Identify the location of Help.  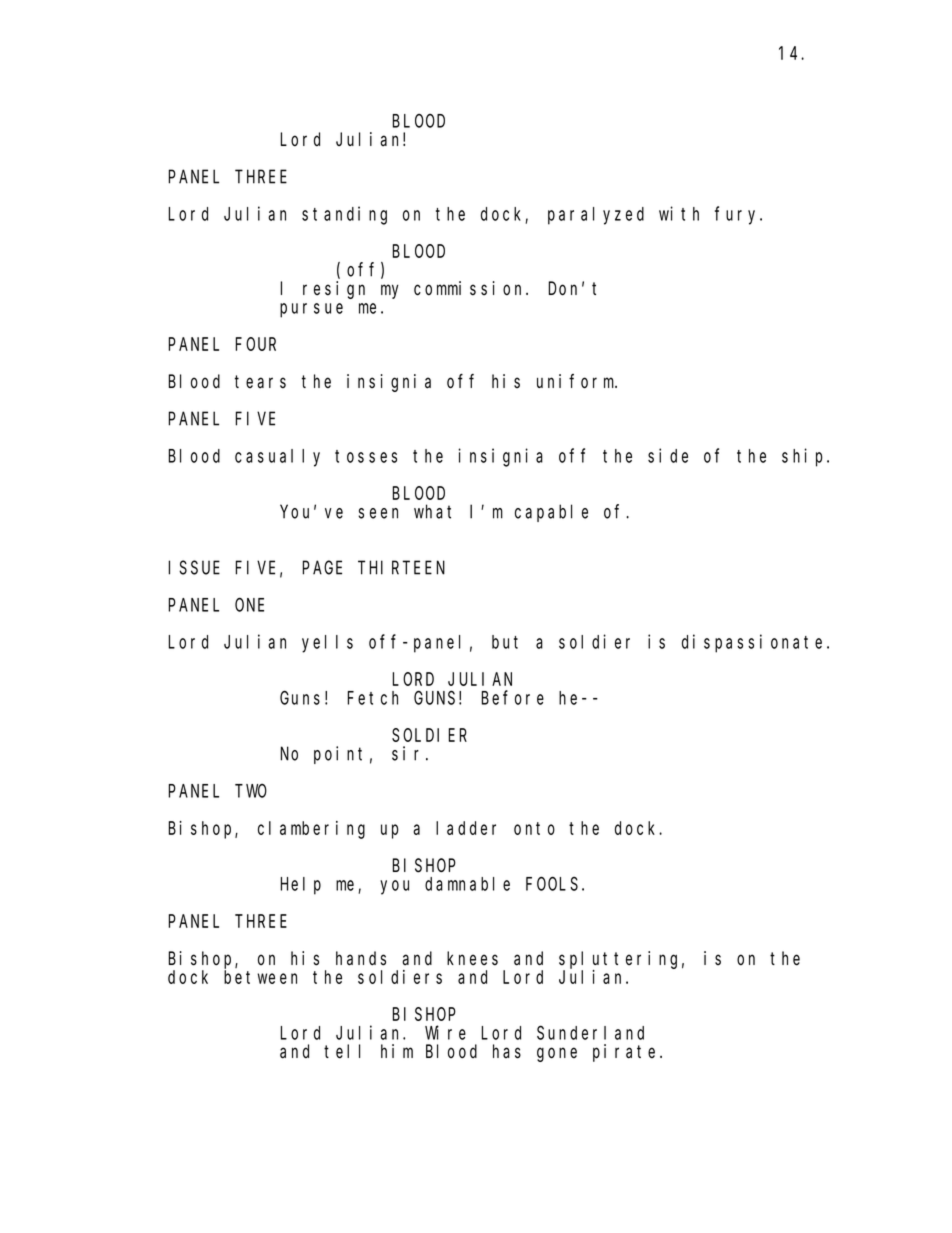
(301, 886).
